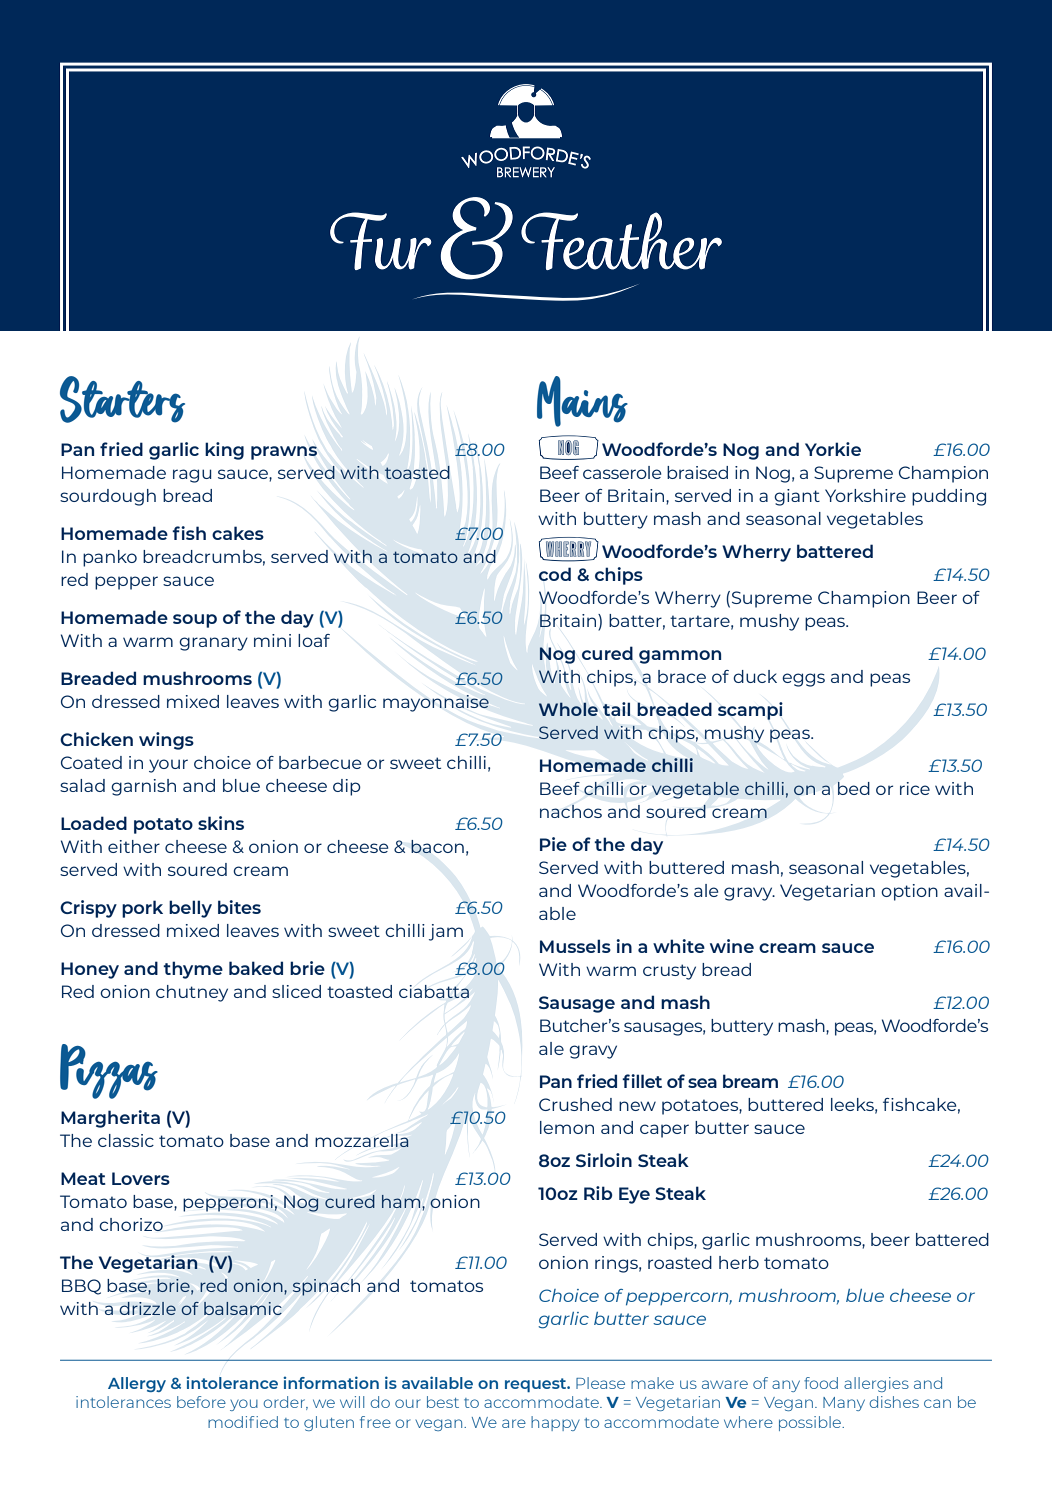 This screenshot has height=1488, width=1052. What do you see at coordinates (844, 1404) in the screenshot?
I see `Many` at bounding box center [844, 1404].
